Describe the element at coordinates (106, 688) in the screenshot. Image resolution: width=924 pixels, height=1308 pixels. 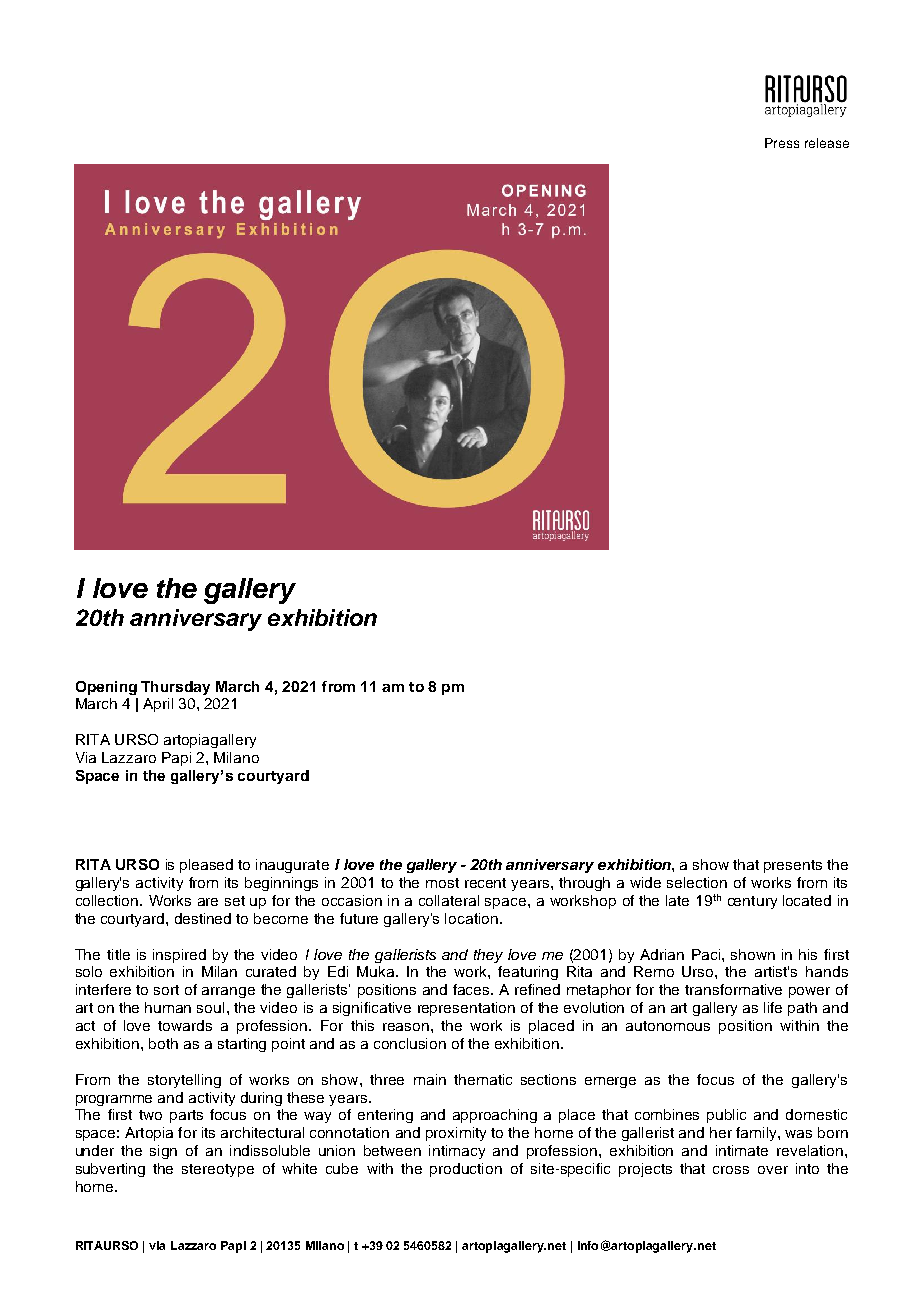
I see `Opening` at that location.
